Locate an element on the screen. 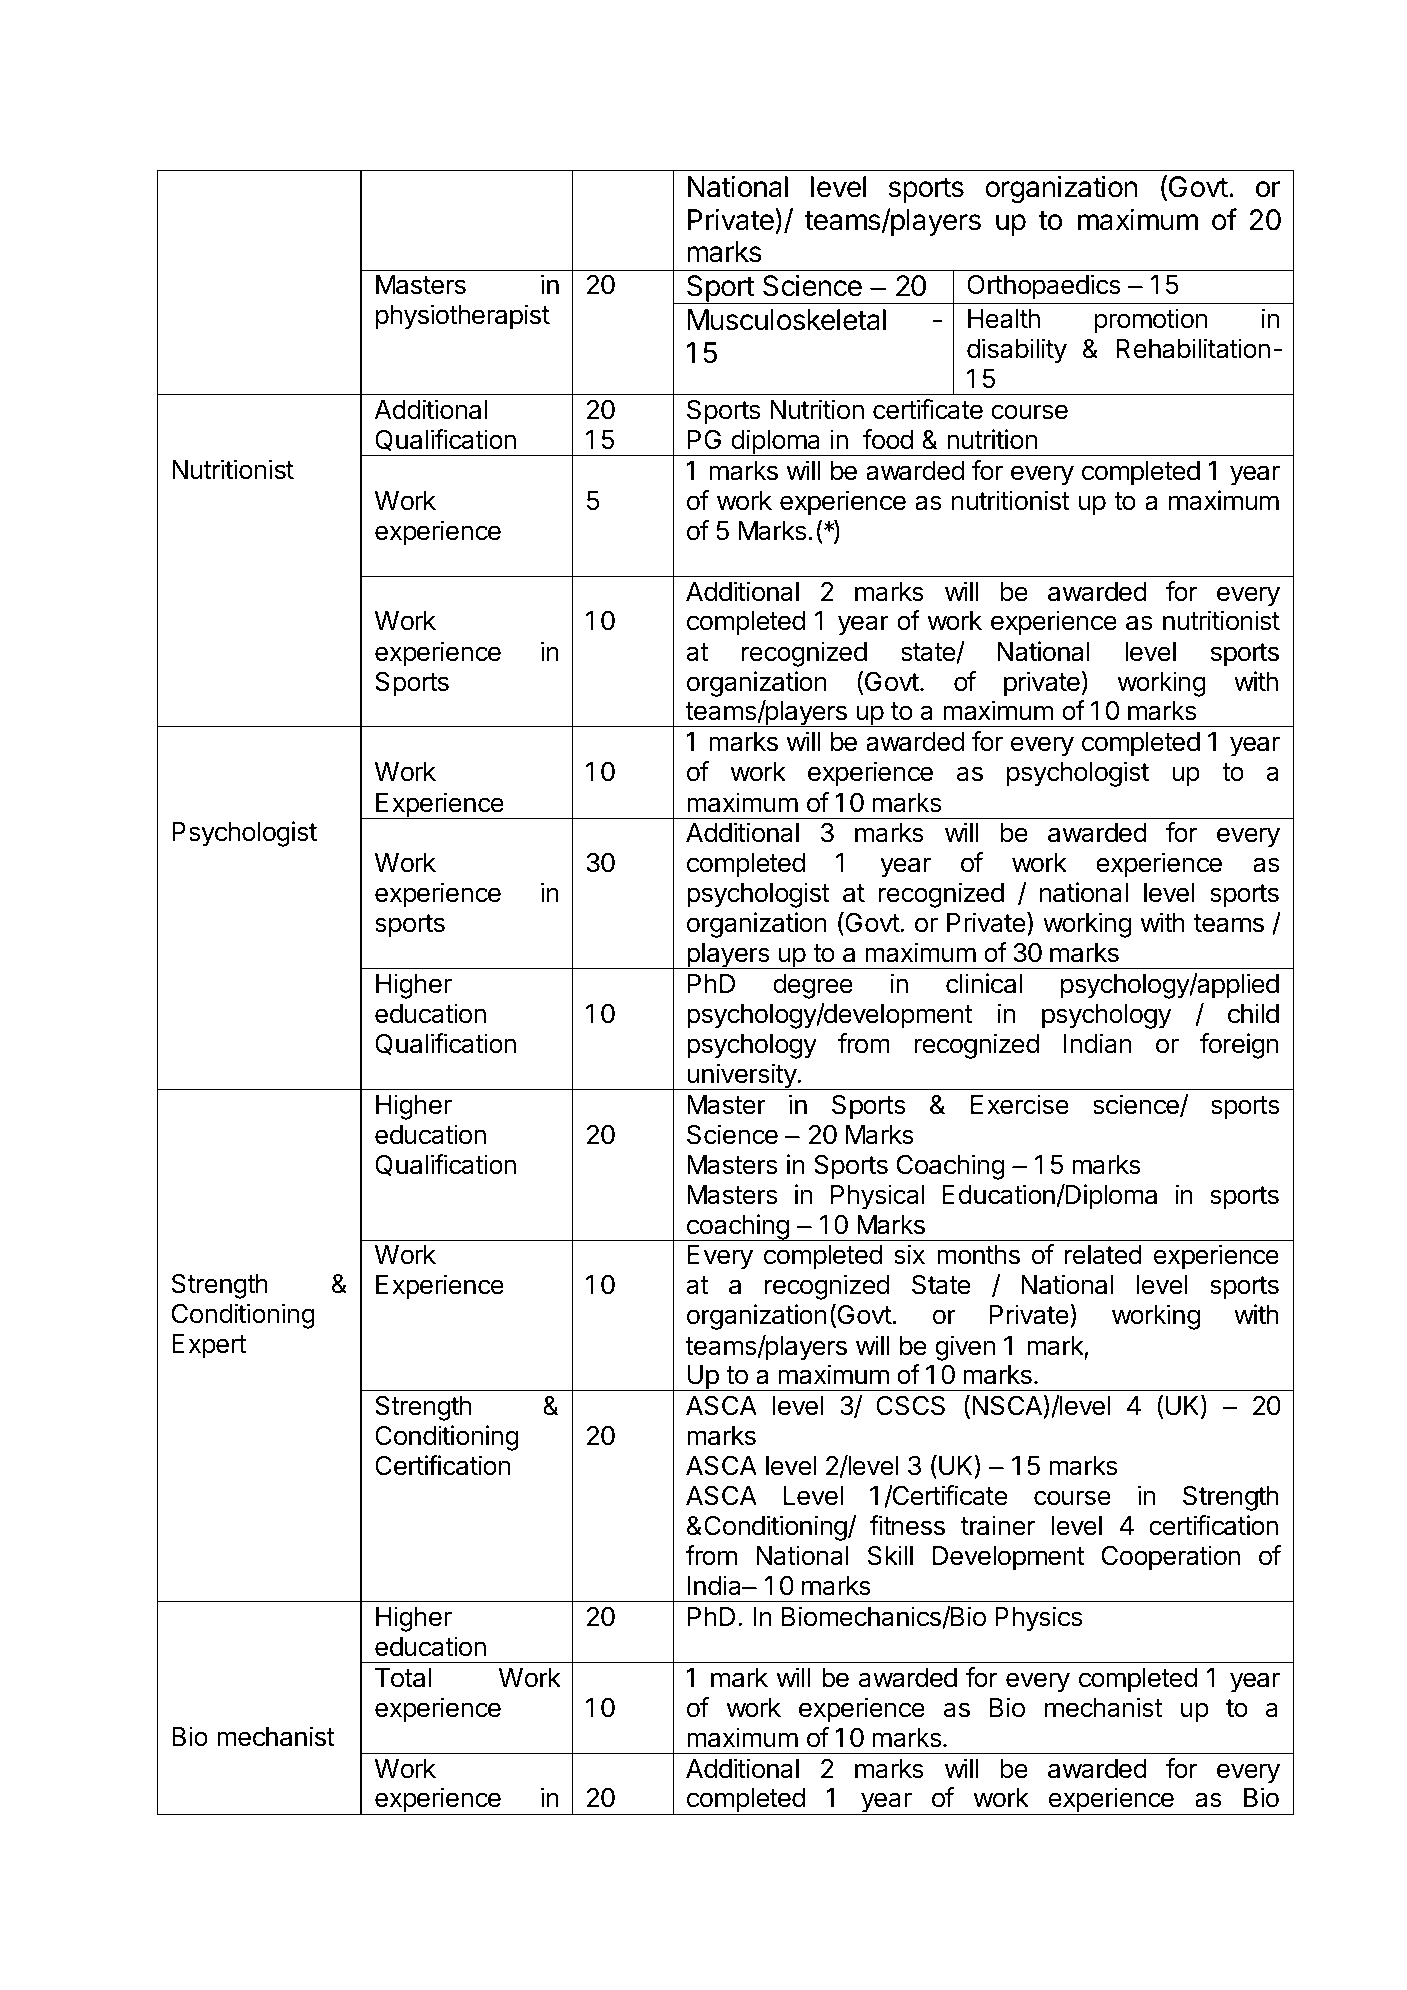 This screenshot has width=1407, height=1990. given is located at coordinates (965, 1348).
